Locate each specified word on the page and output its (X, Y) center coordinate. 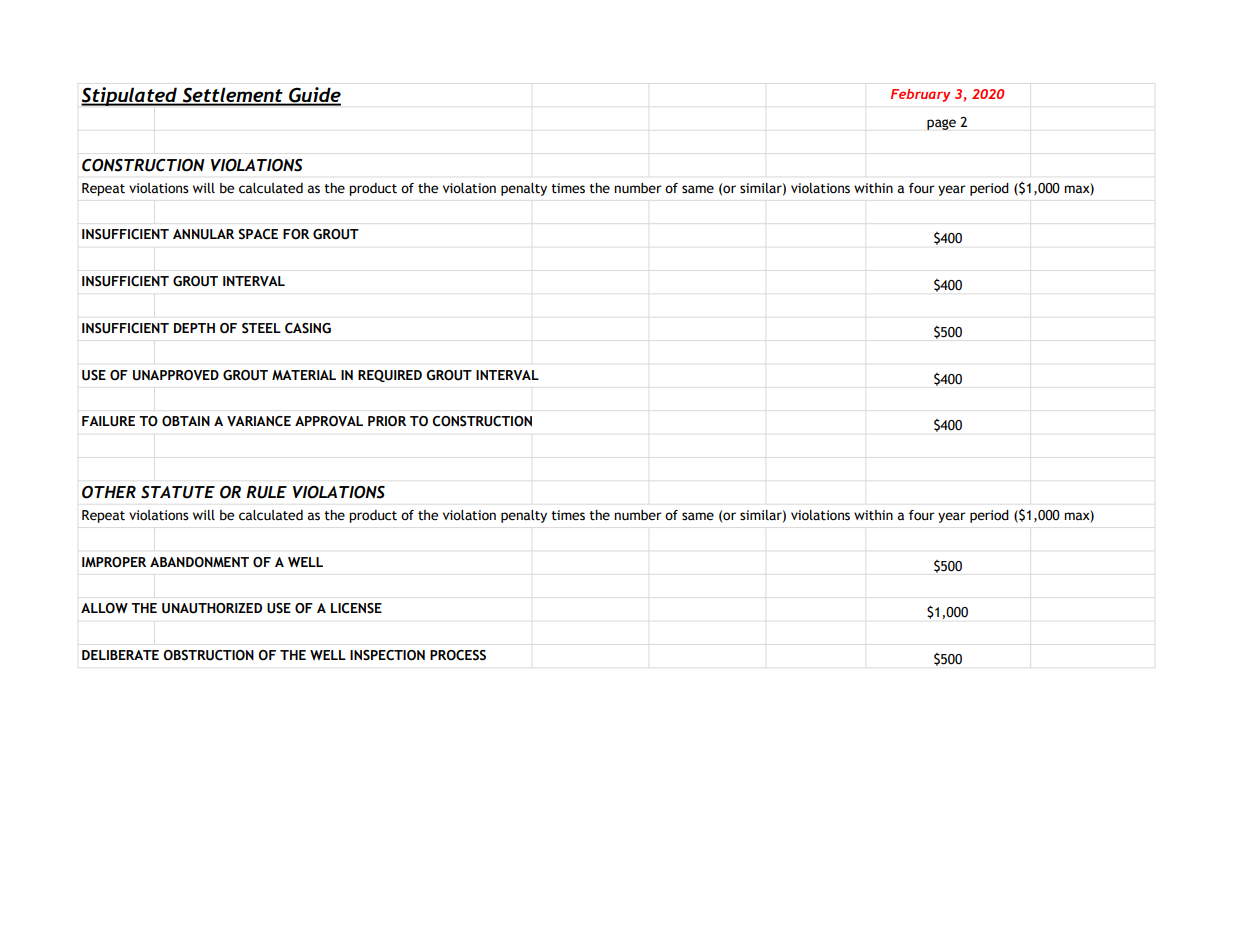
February (920, 95)
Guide (314, 96)
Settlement (232, 96)
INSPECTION (387, 655)
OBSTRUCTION (208, 655)
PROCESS (458, 655)
